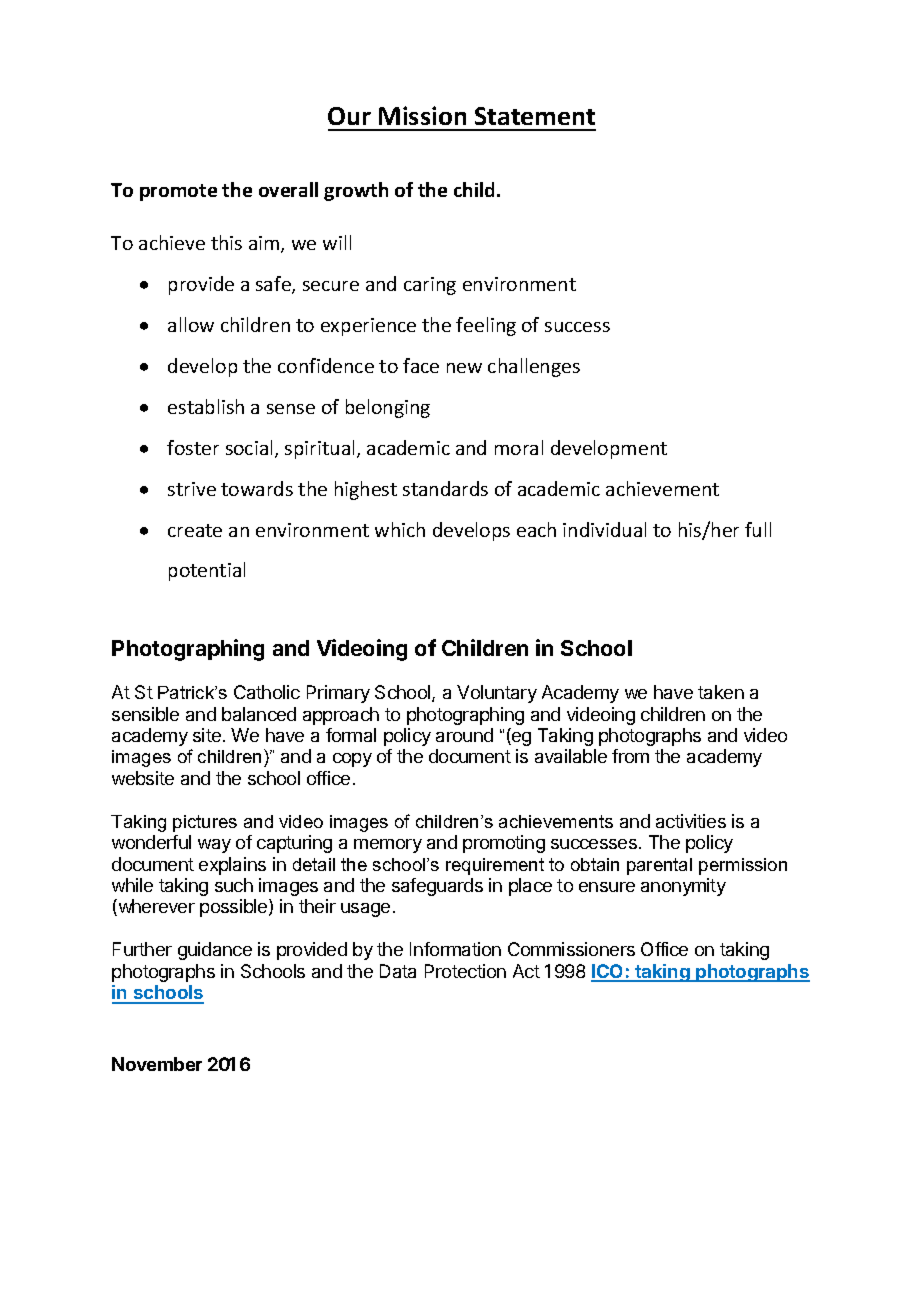 This page has width=924, height=1308. What do you see at coordinates (226, 242) in the page?
I see `this` at bounding box center [226, 242].
